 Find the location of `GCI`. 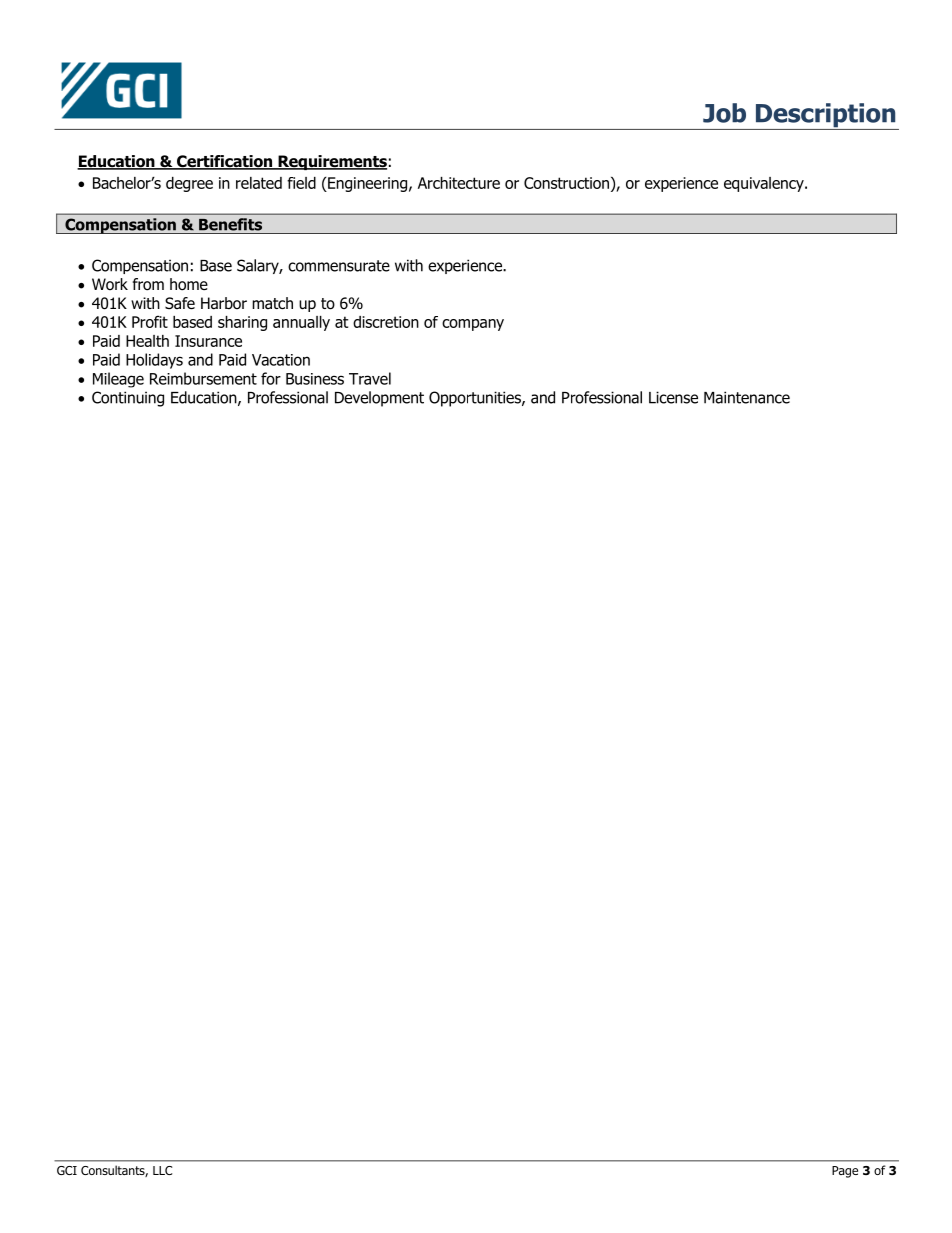

GCI is located at coordinates (67, 1170).
